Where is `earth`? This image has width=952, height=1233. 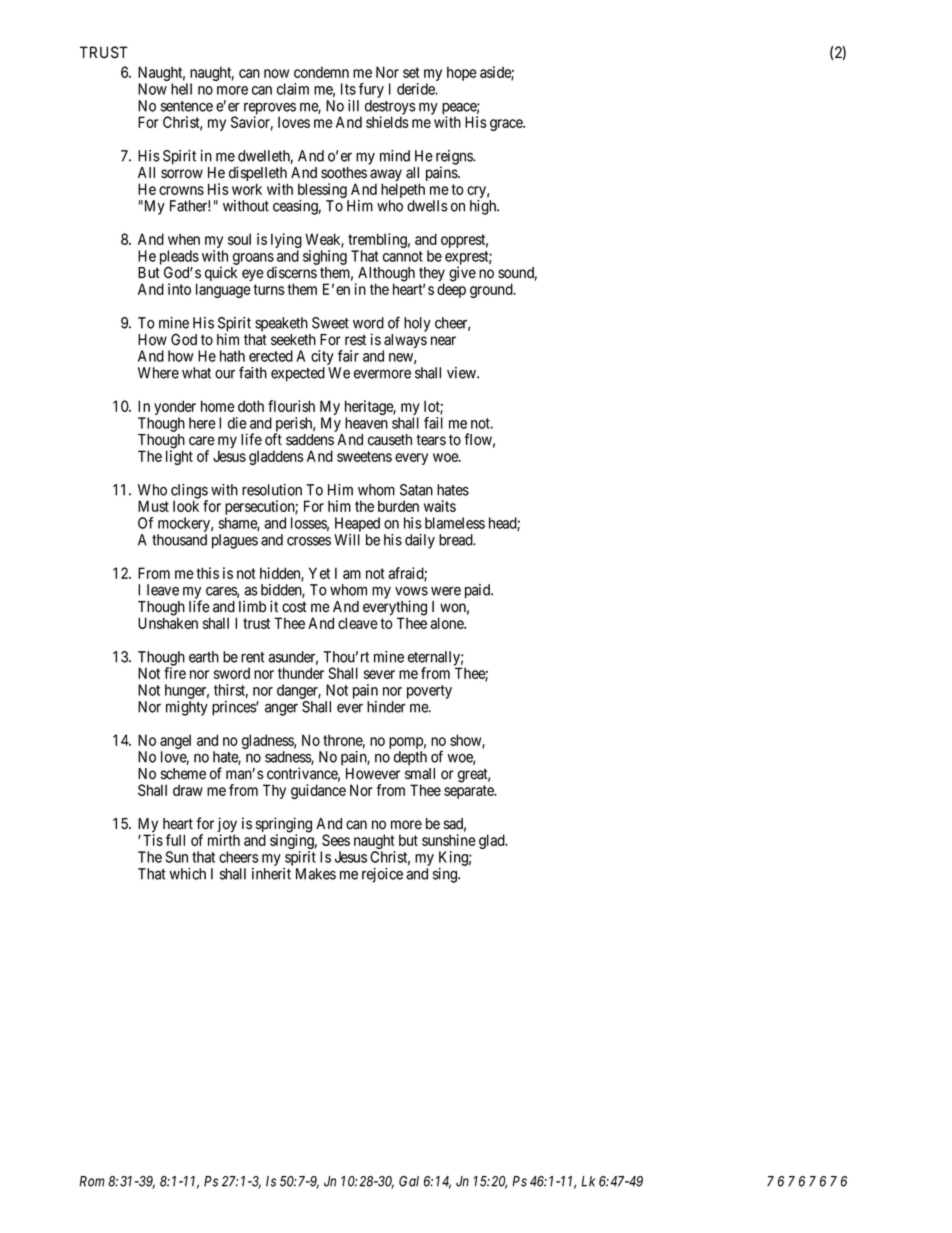 earth is located at coordinates (204, 657).
